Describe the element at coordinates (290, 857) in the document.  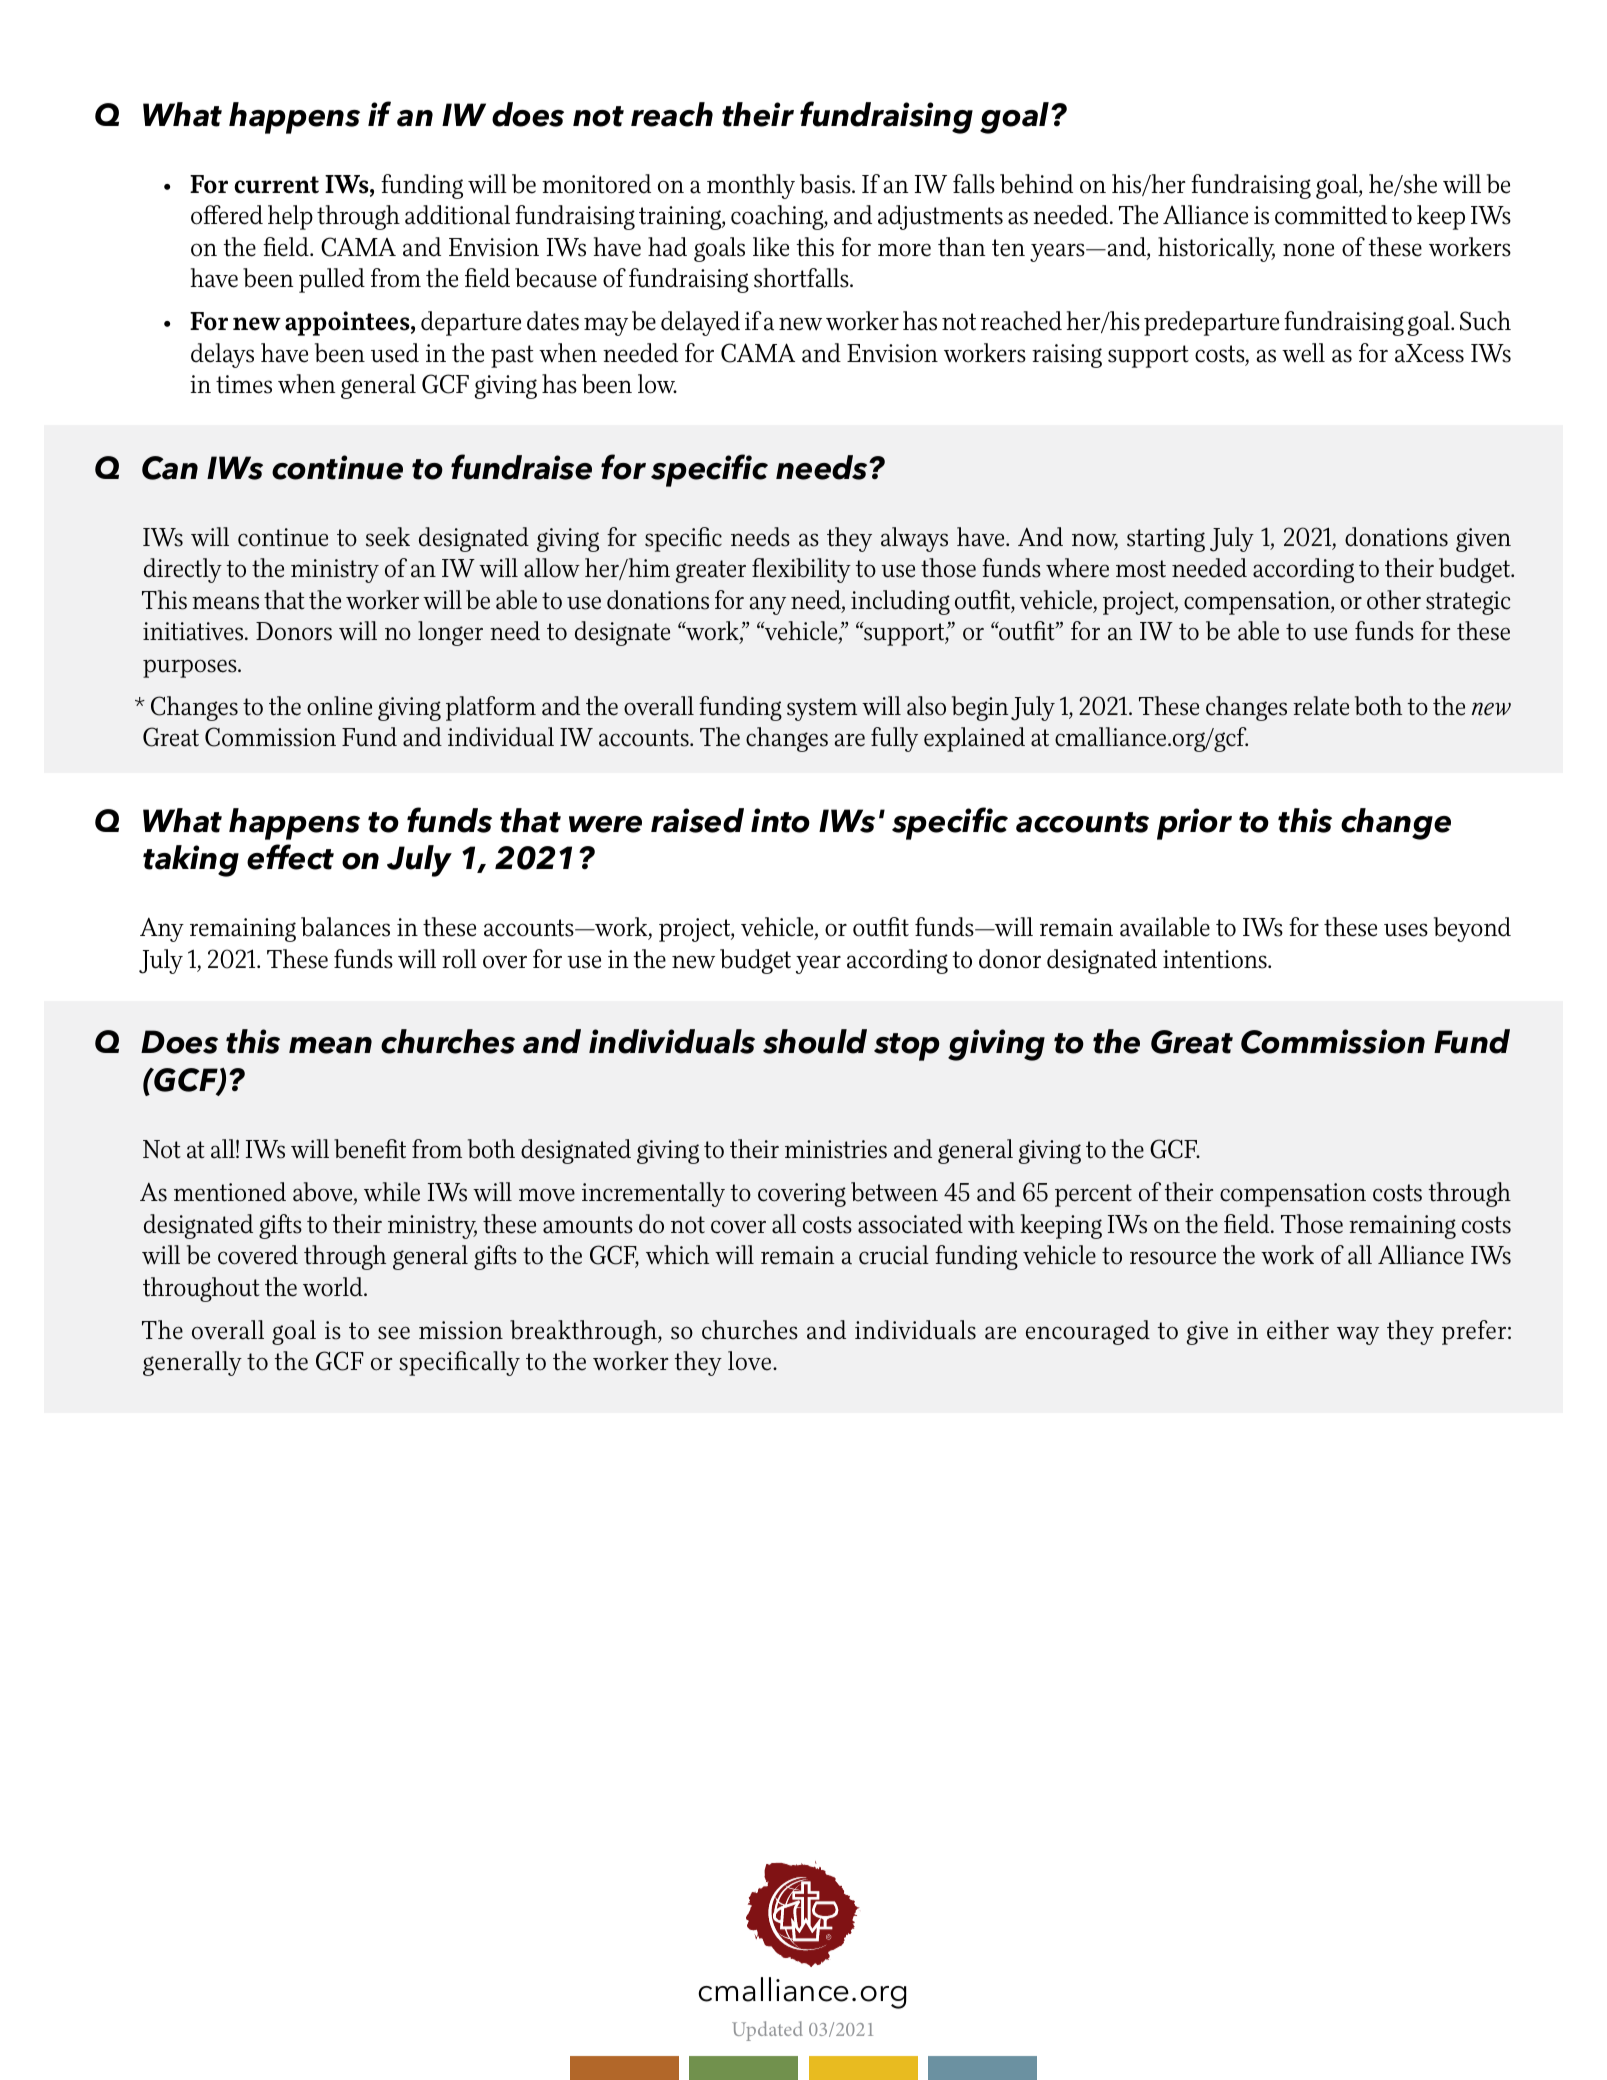
I see `effect` at that location.
